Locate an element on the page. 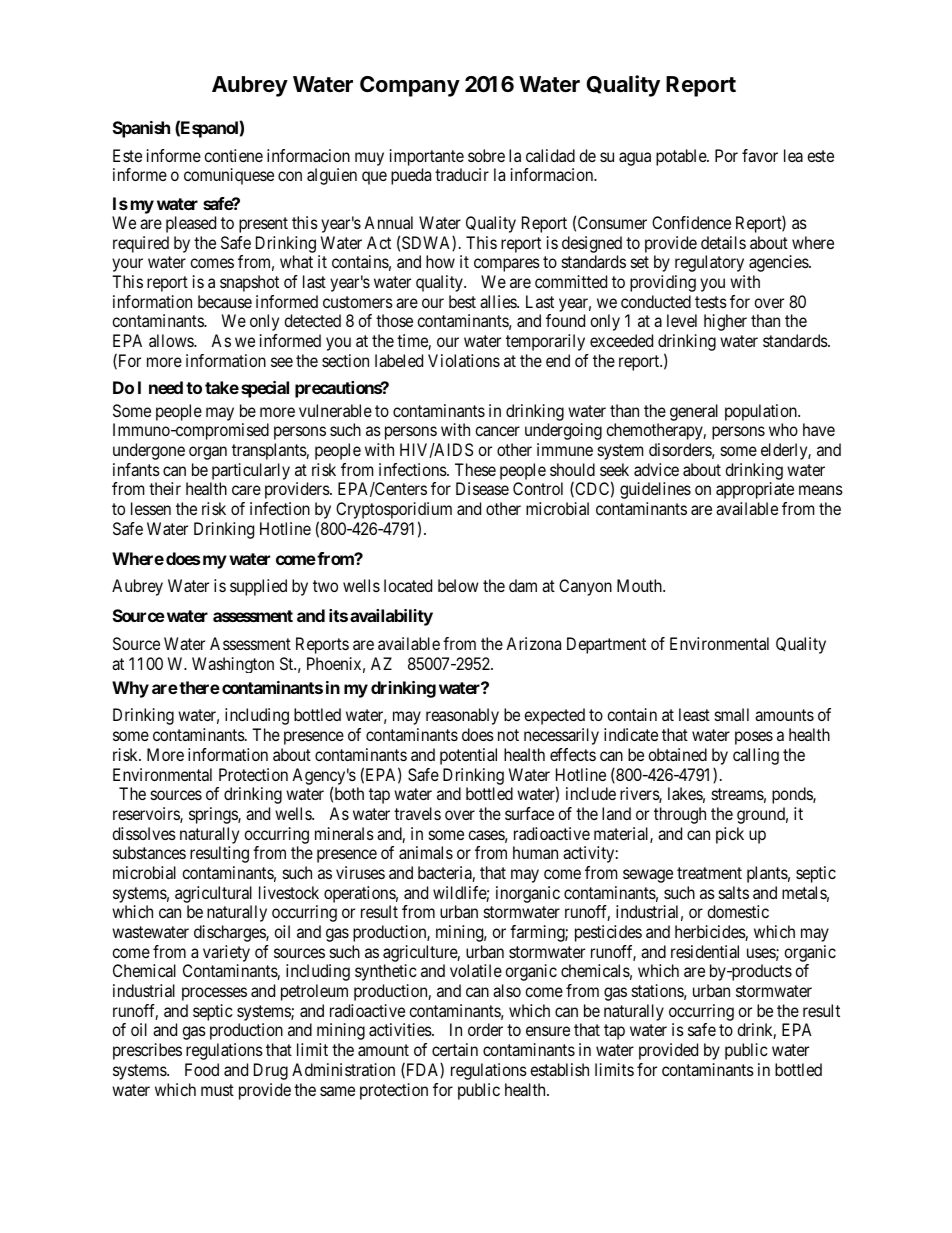  residential is located at coordinates (705, 951).
